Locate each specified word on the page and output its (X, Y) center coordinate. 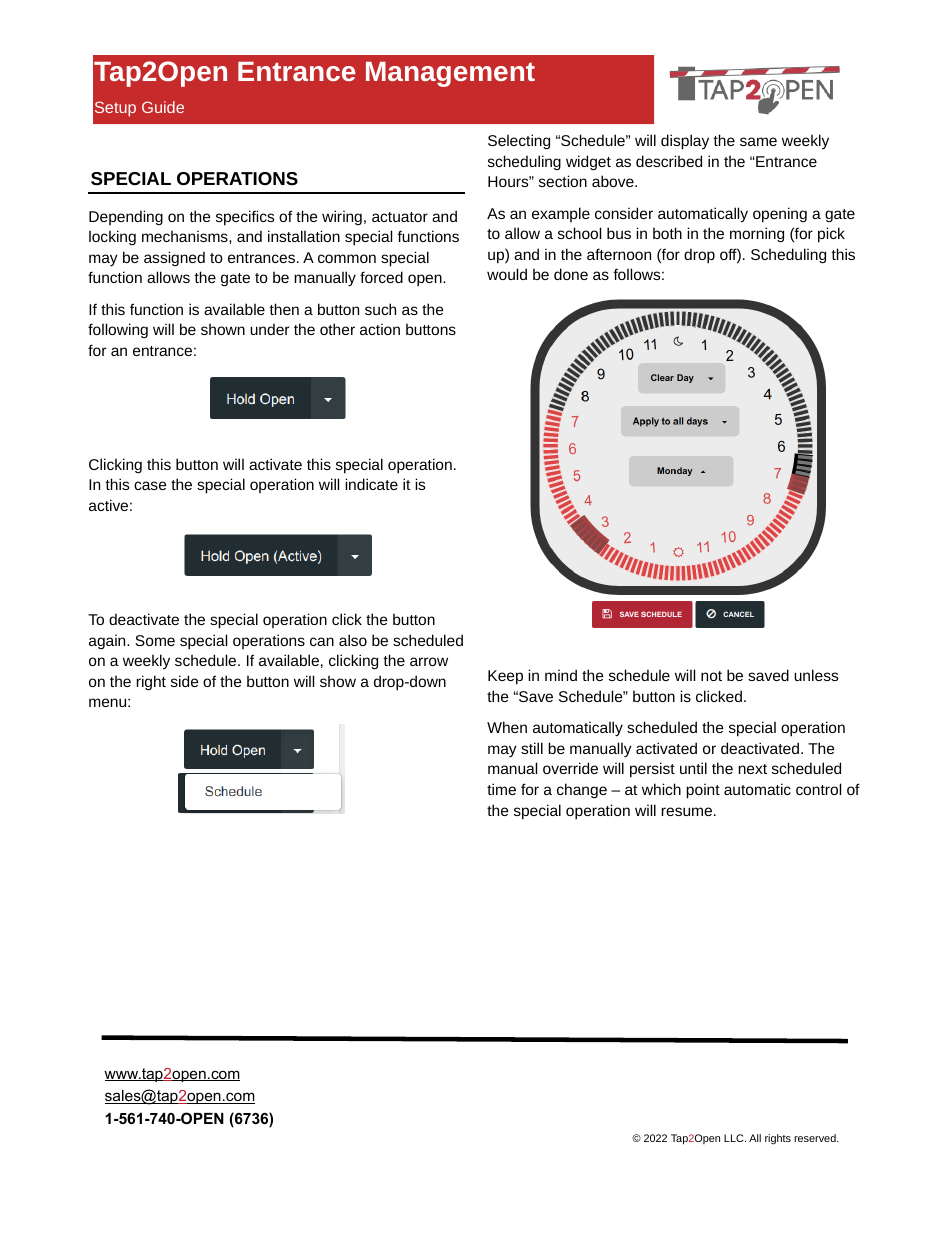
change (582, 790)
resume (688, 811)
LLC (735, 1138)
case (150, 485)
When (507, 727)
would (507, 274)
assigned (174, 258)
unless (816, 675)
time (501, 789)
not (711, 676)
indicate (371, 484)
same (758, 141)
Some (155, 640)
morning (757, 235)
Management (450, 74)
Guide (163, 107)
